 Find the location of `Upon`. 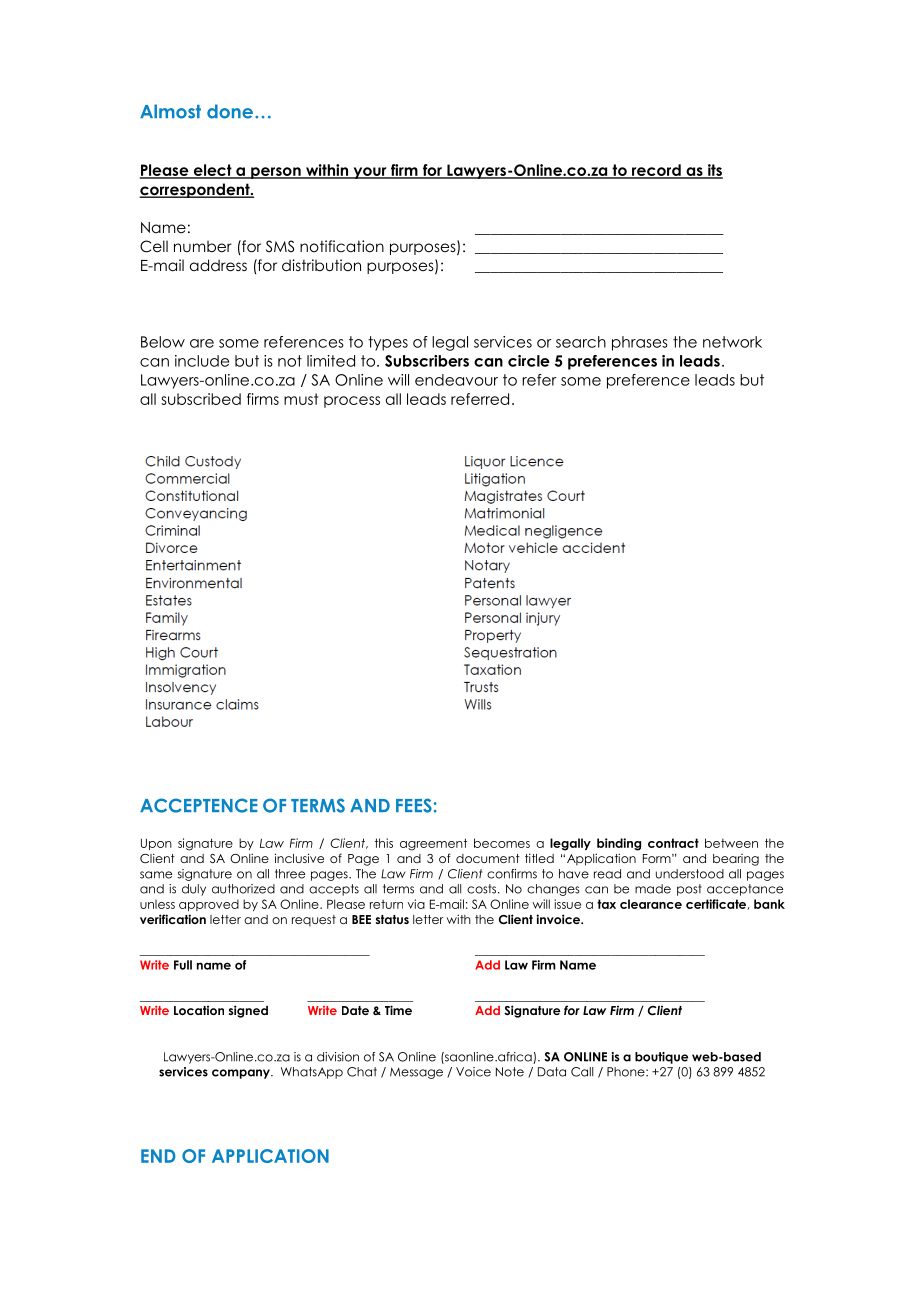

Upon is located at coordinates (156, 844).
